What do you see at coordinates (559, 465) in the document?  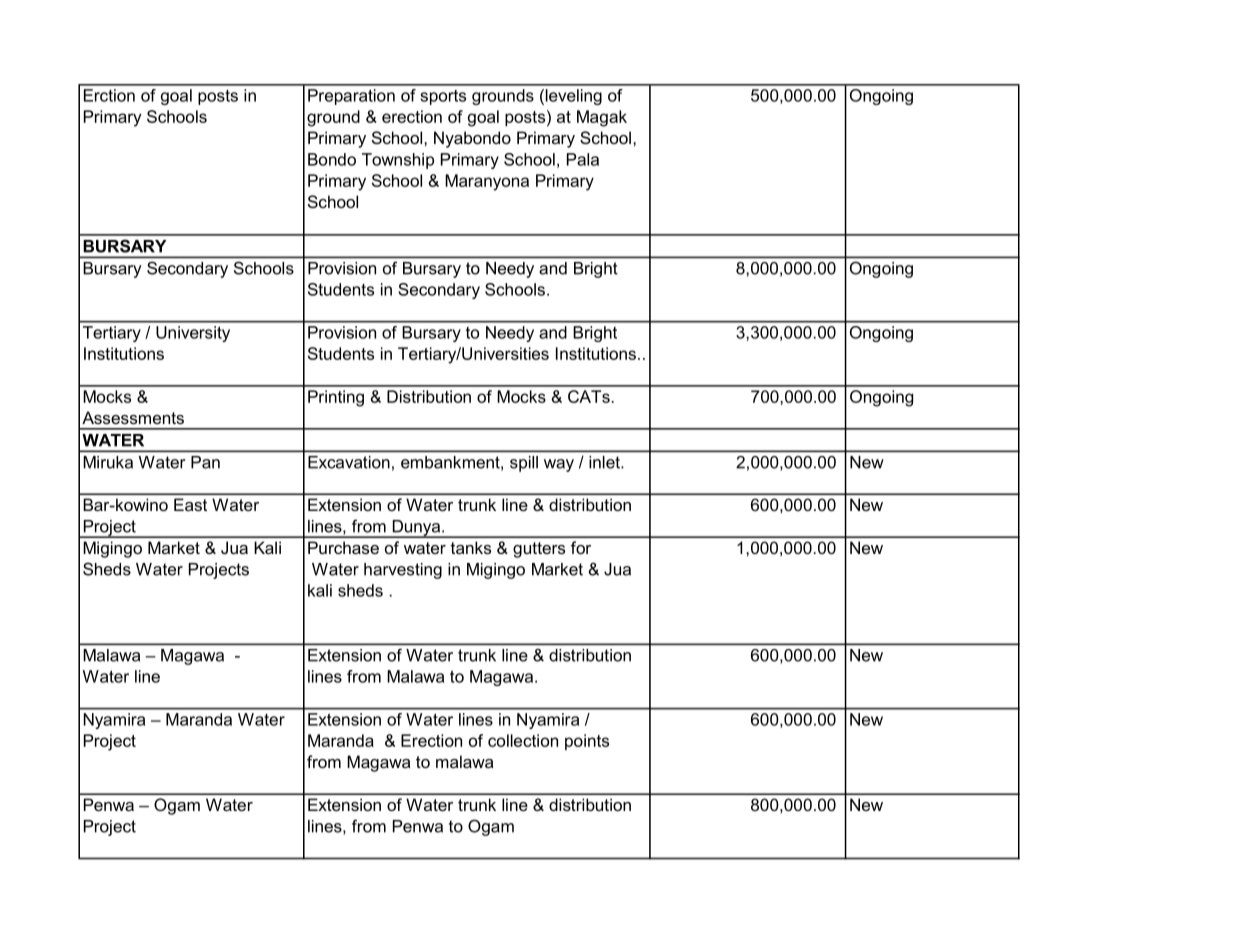 I see `way` at bounding box center [559, 465].
